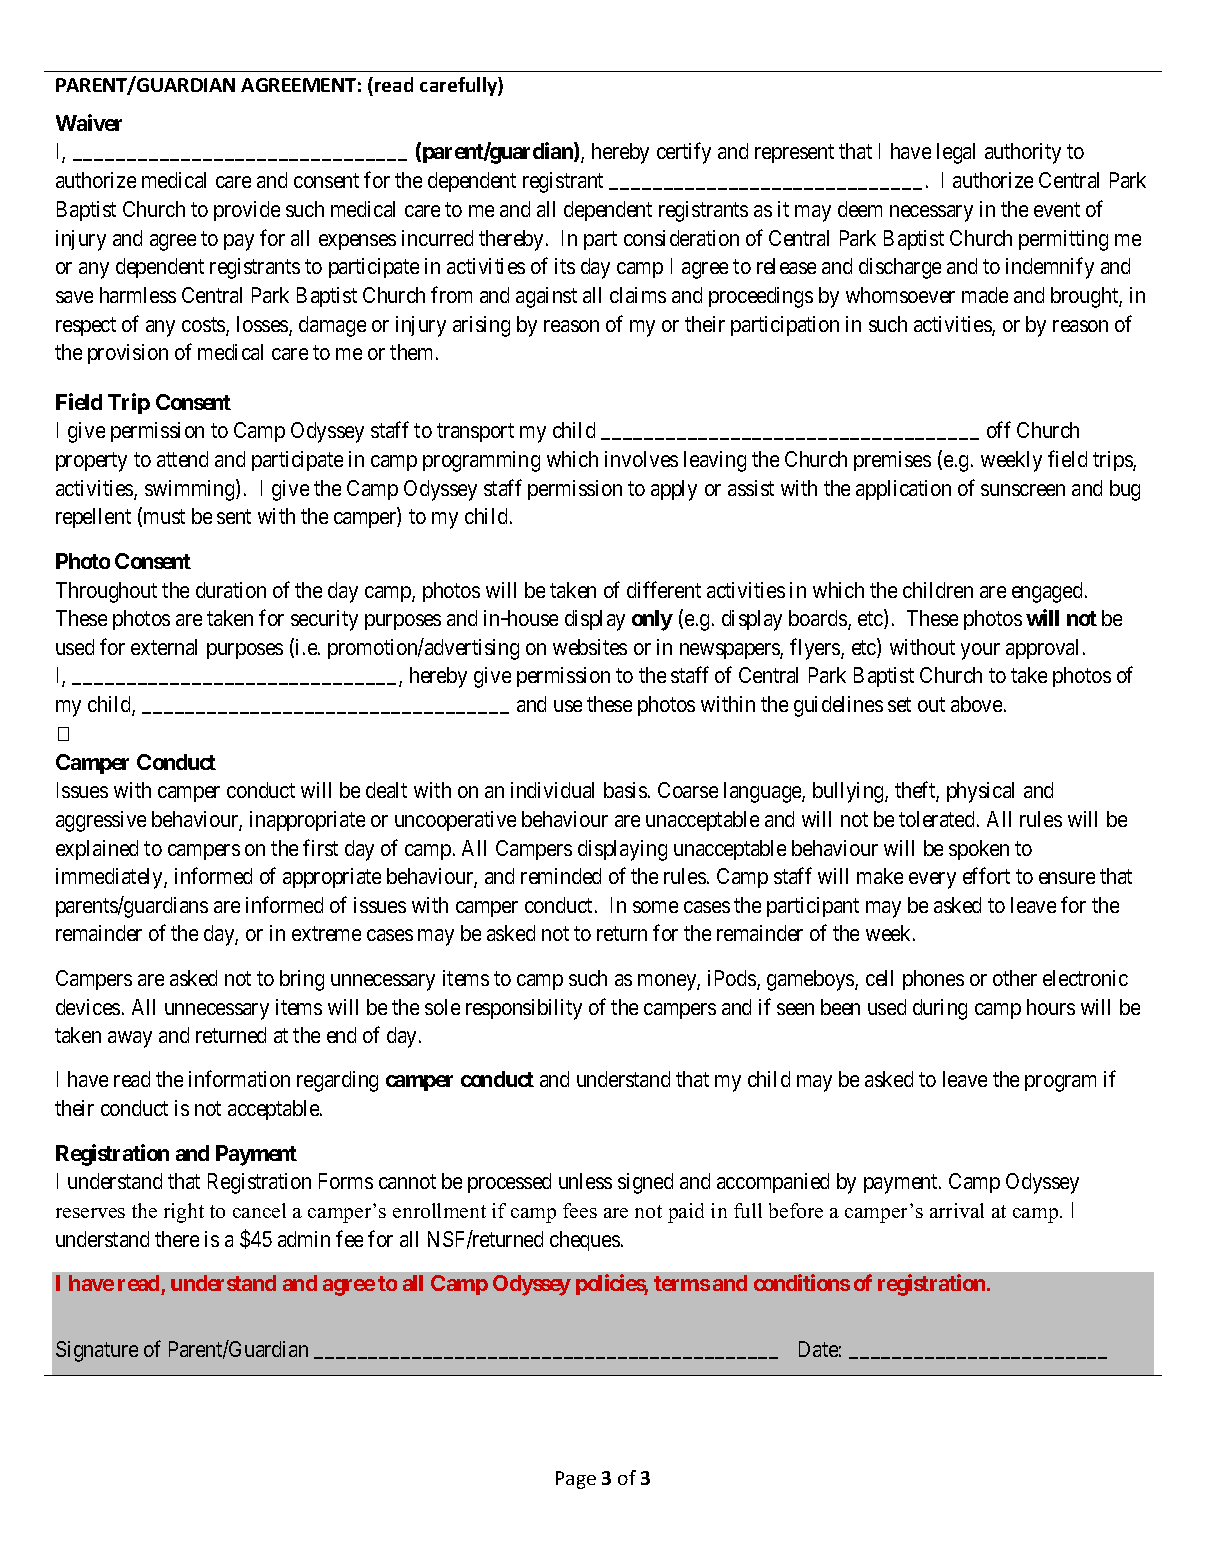 This screenshot has width=1206, height=1561. Describe the element at coordinates (980, 792) in the screenshot. I see `physical` at that location.
